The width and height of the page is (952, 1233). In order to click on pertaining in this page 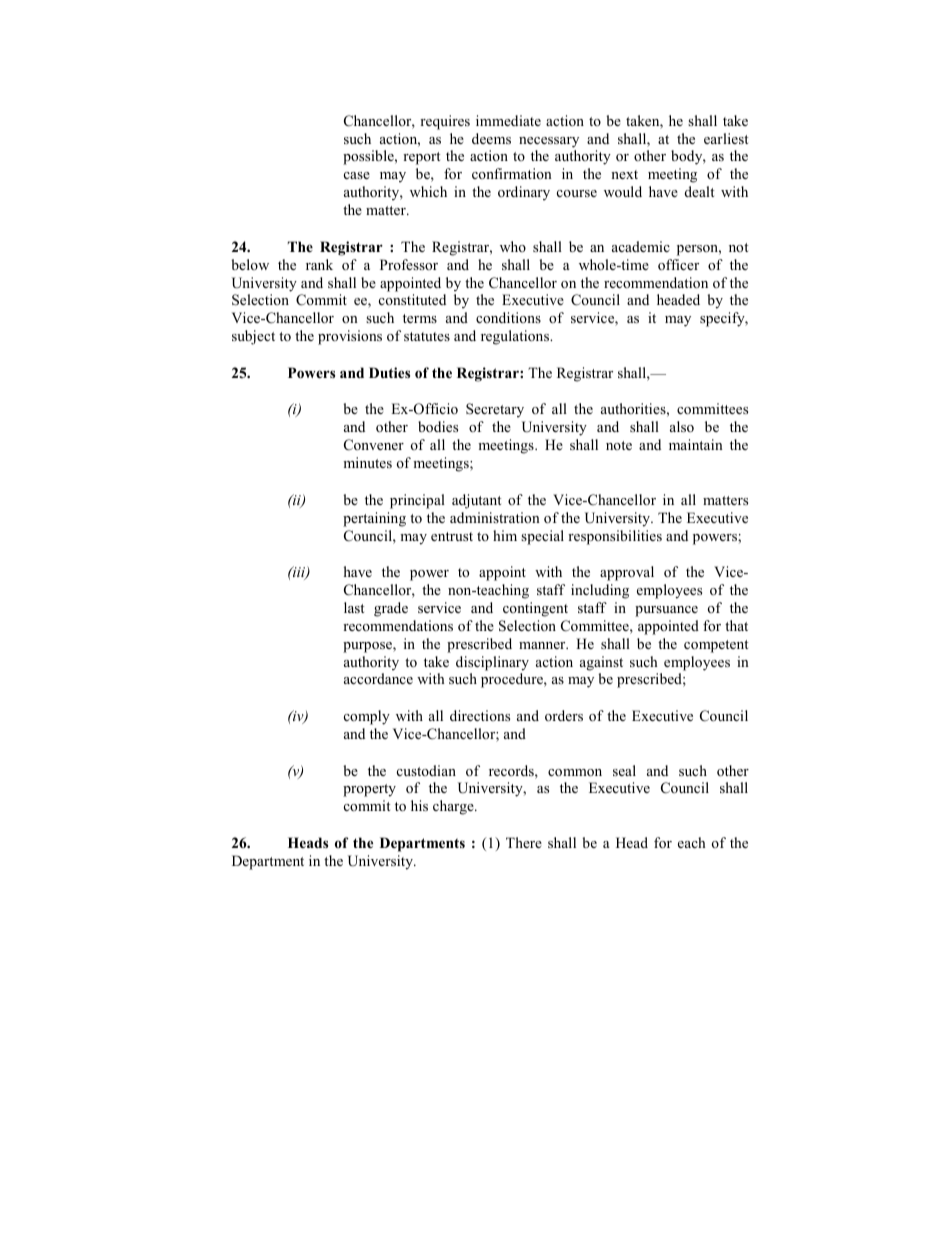, I will do `click(374, 519)`.
